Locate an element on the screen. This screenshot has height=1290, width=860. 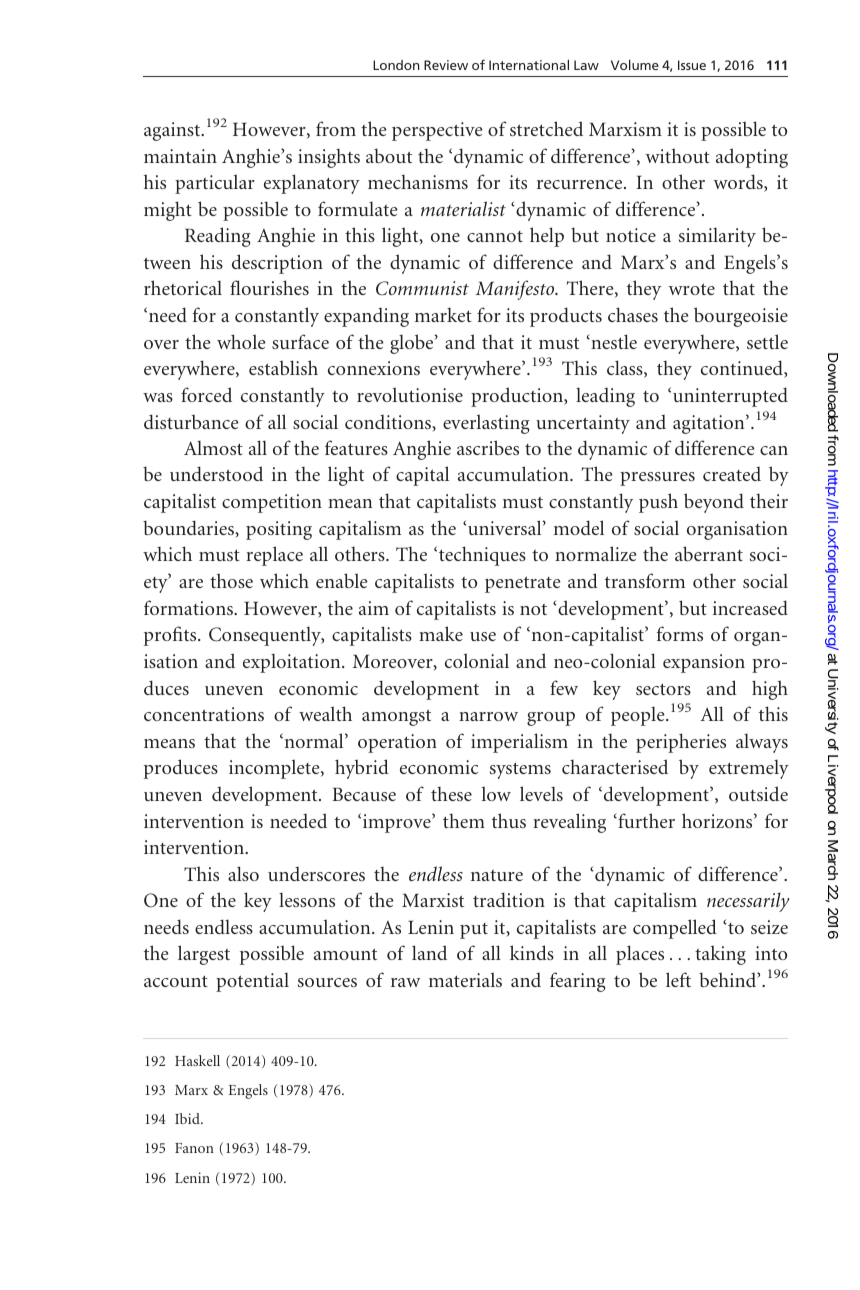
make is located at coordinates (441, 633).
